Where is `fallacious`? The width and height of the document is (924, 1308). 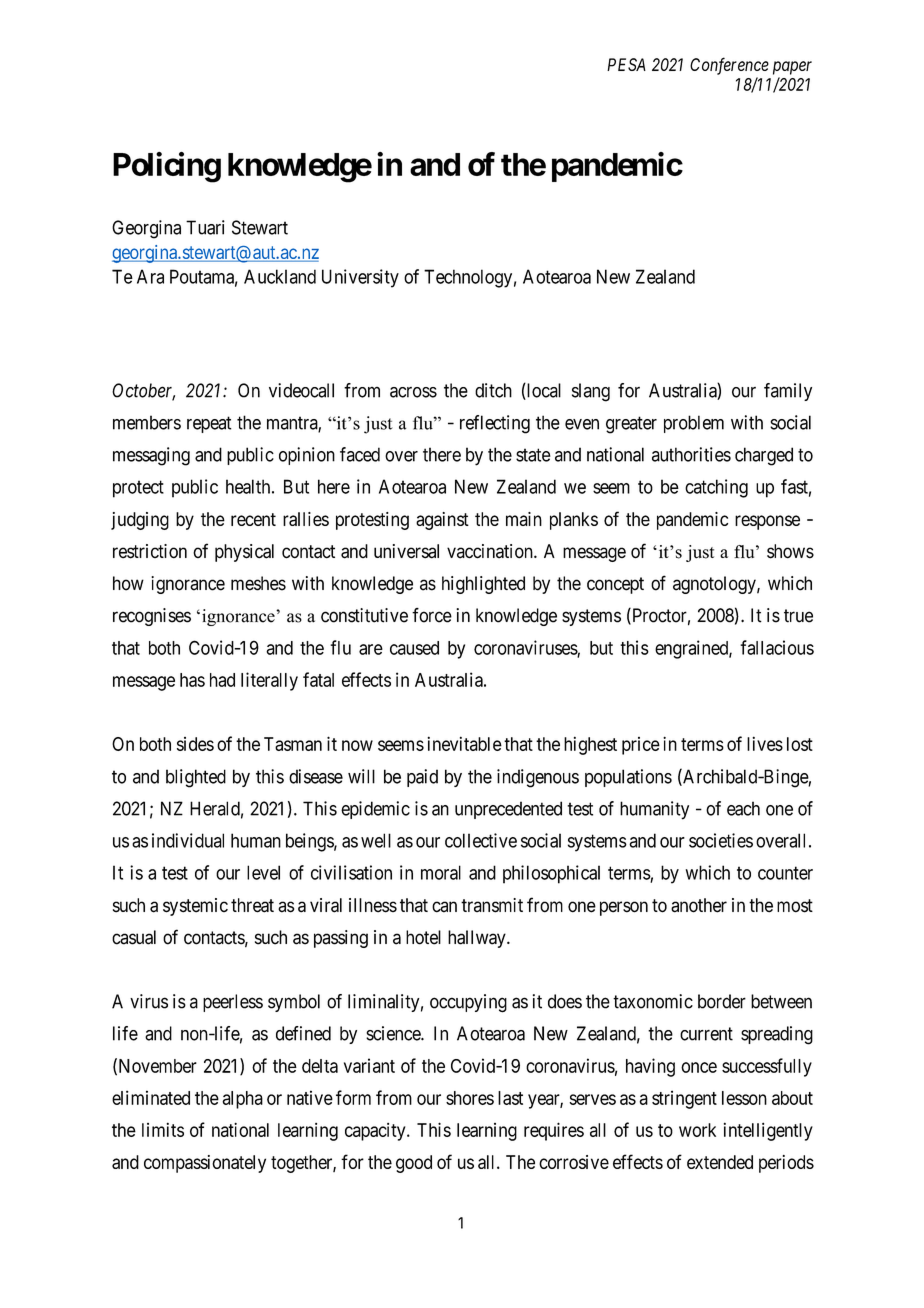 fallacious is located at coordinates (777, 647).
